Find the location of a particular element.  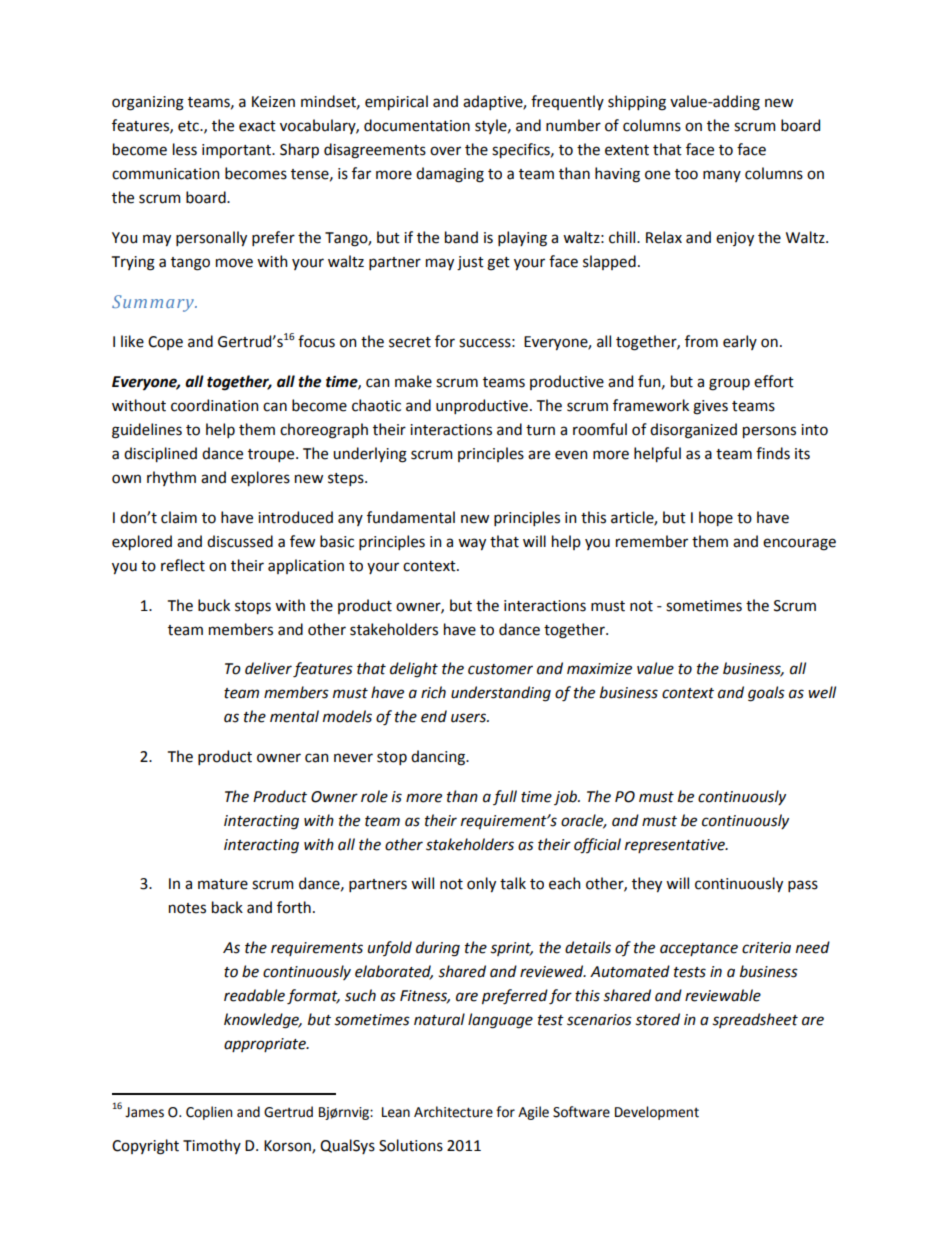

Architecture is located at coordinates (453, 1112).
